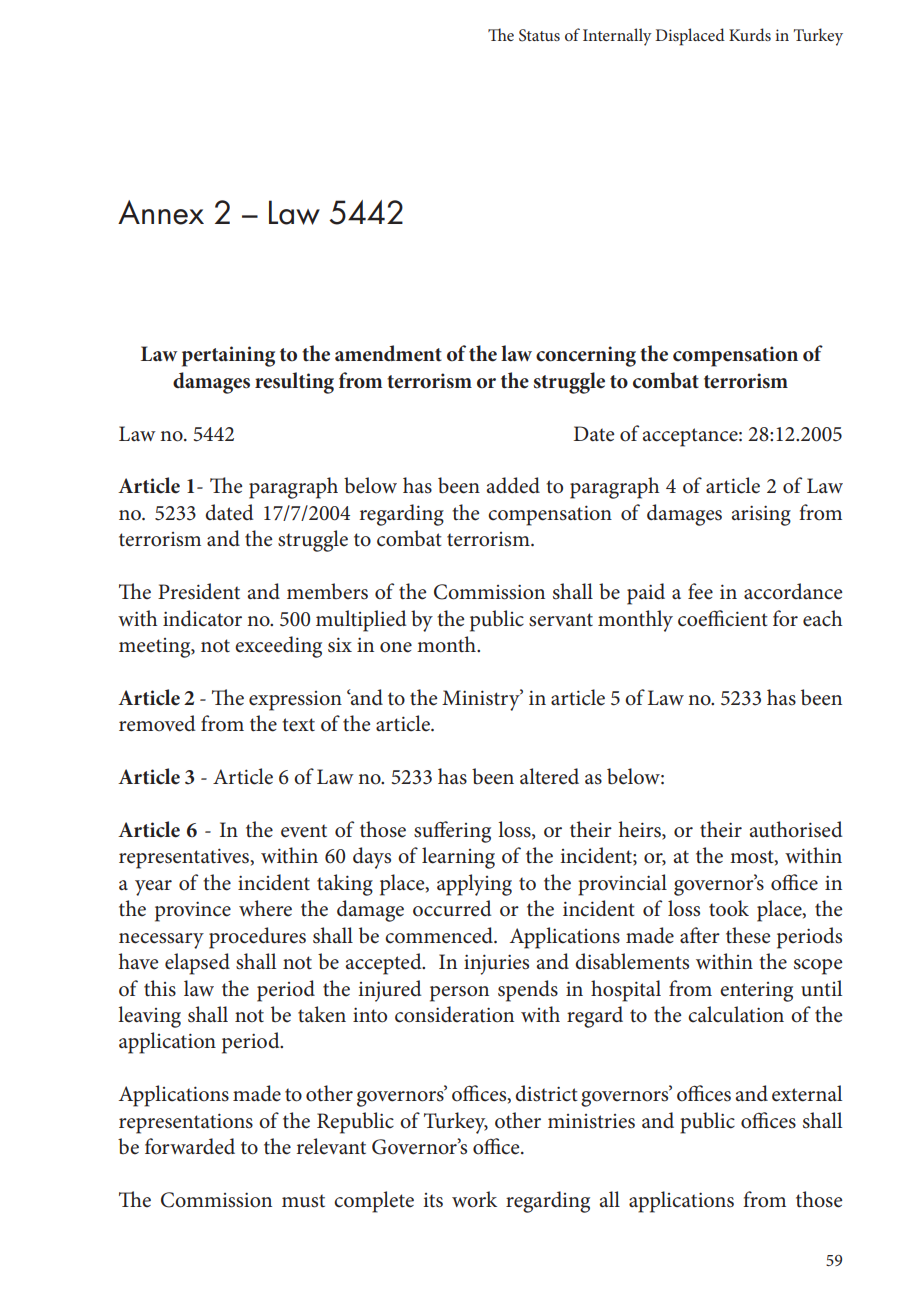 This page has height=1311, width=924. Describe the element at coordinates (796, 829) in the page. I see `authorised` at that location.
